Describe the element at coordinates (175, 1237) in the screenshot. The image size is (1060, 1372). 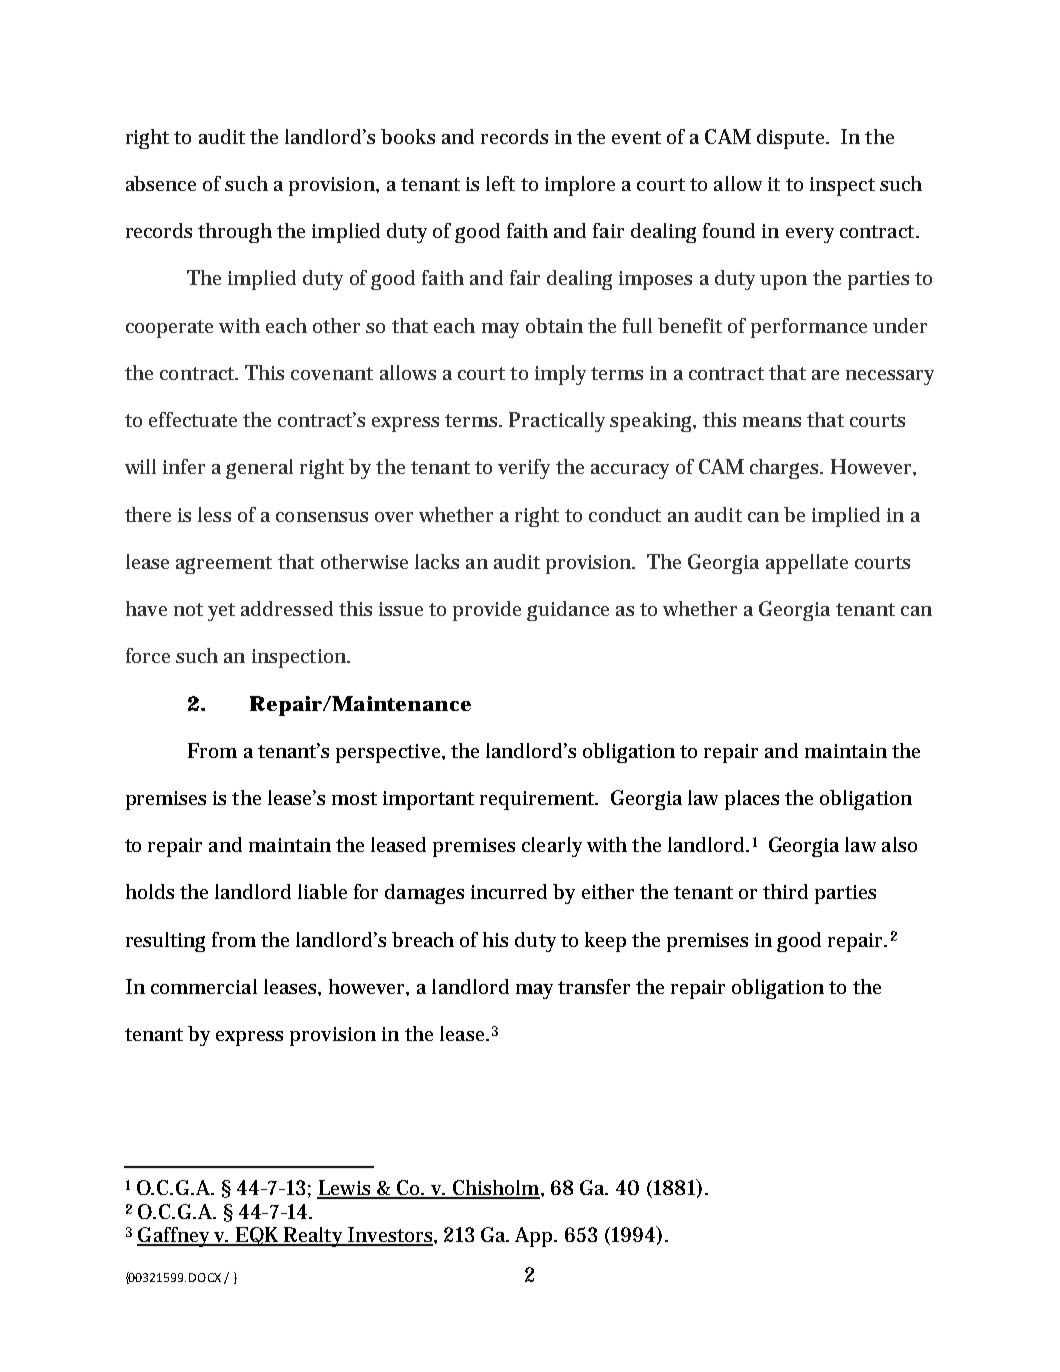
I see `Gaffney` at that location.
